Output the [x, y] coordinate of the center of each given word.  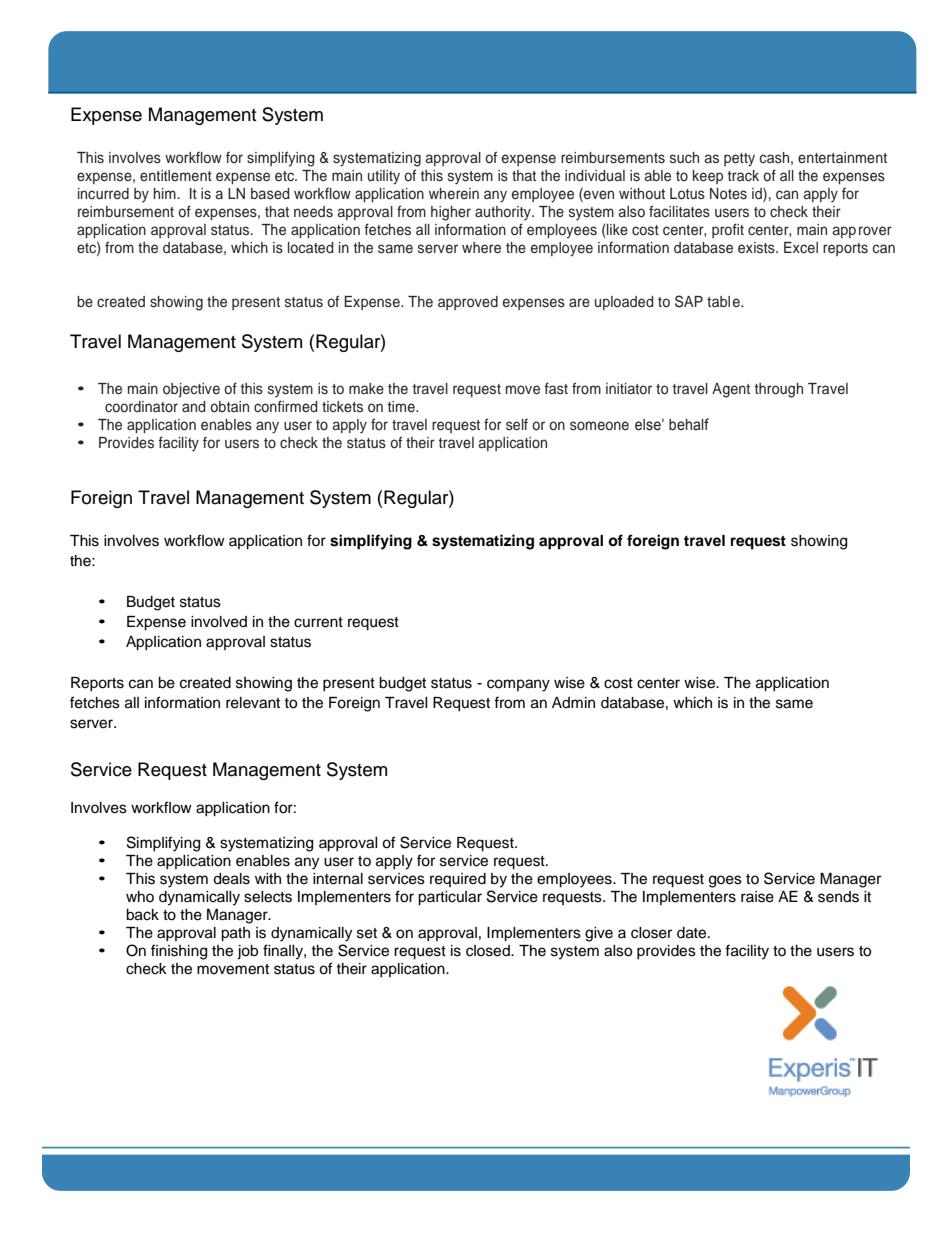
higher [451, 213]
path [235, 934]
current [318, 622]
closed [489, 951]
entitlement [176, 175]
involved [219, 622]
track [743, 176]
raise [757, 897]
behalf [689, 424]
